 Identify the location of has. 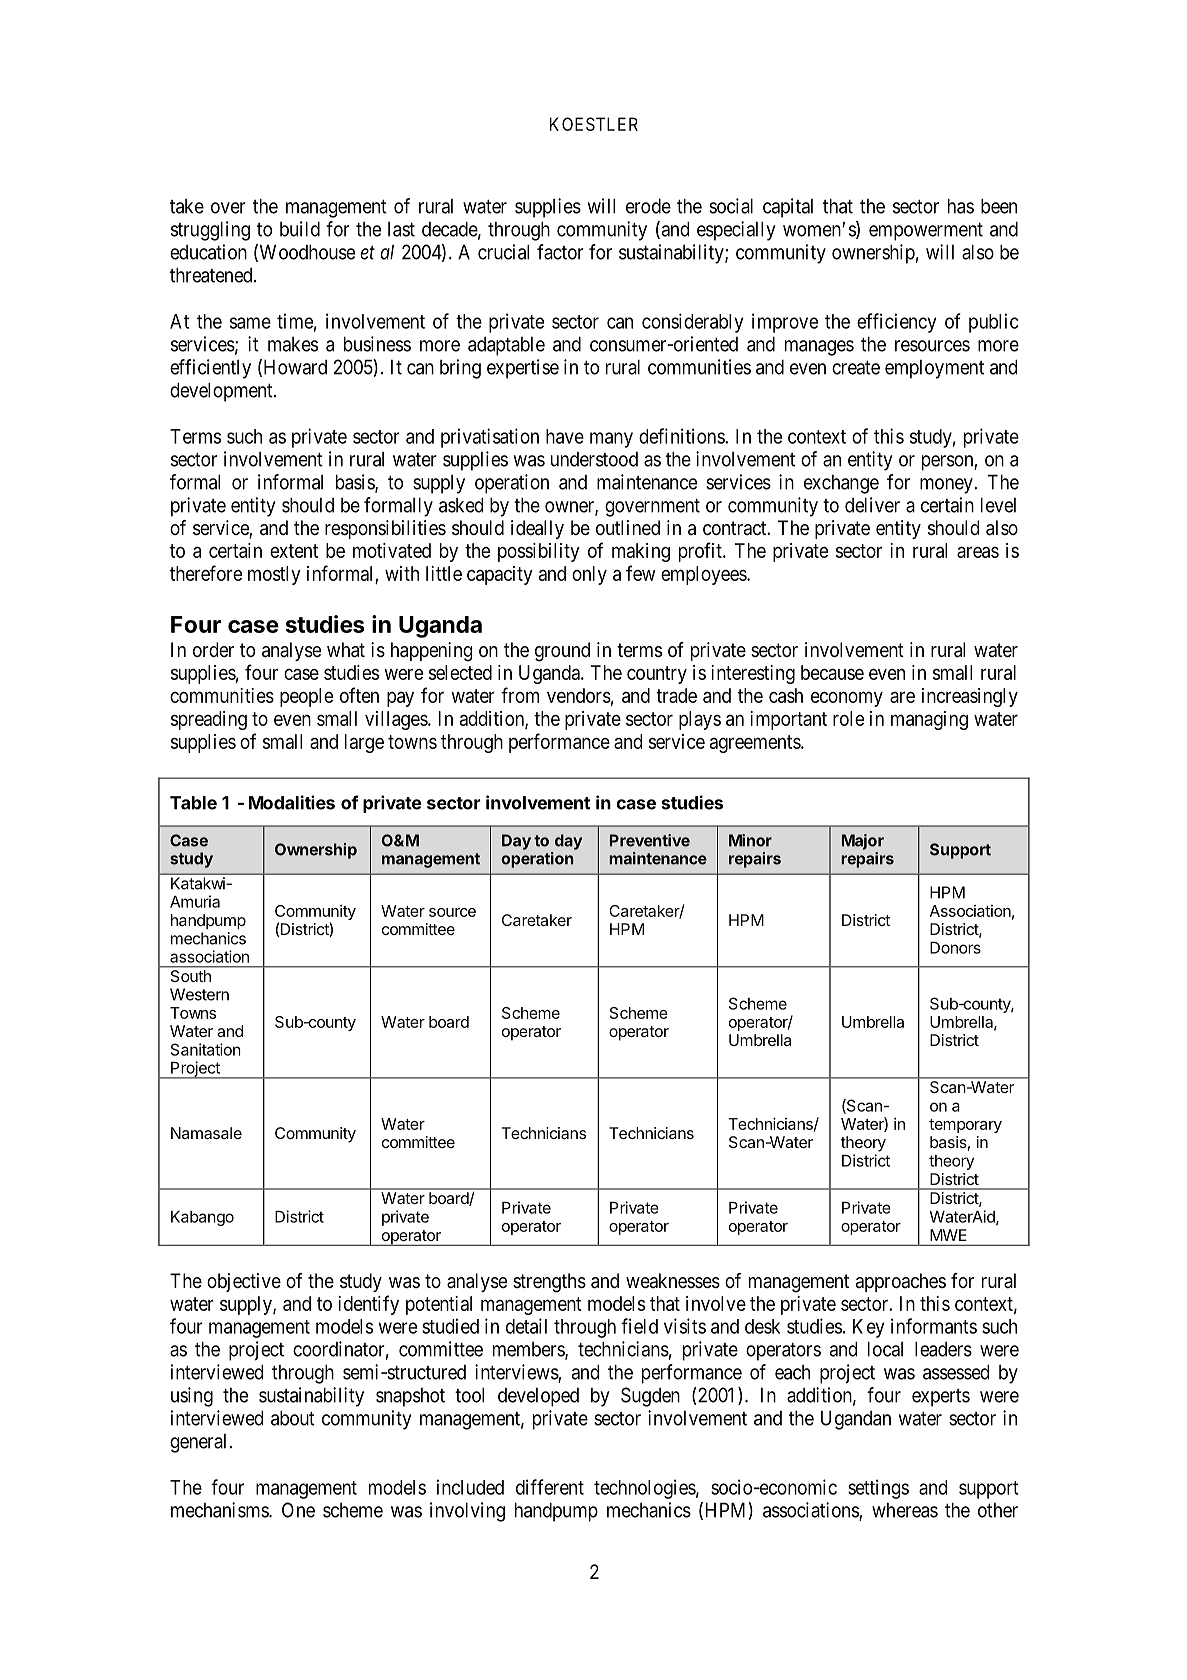
(961, 206).
